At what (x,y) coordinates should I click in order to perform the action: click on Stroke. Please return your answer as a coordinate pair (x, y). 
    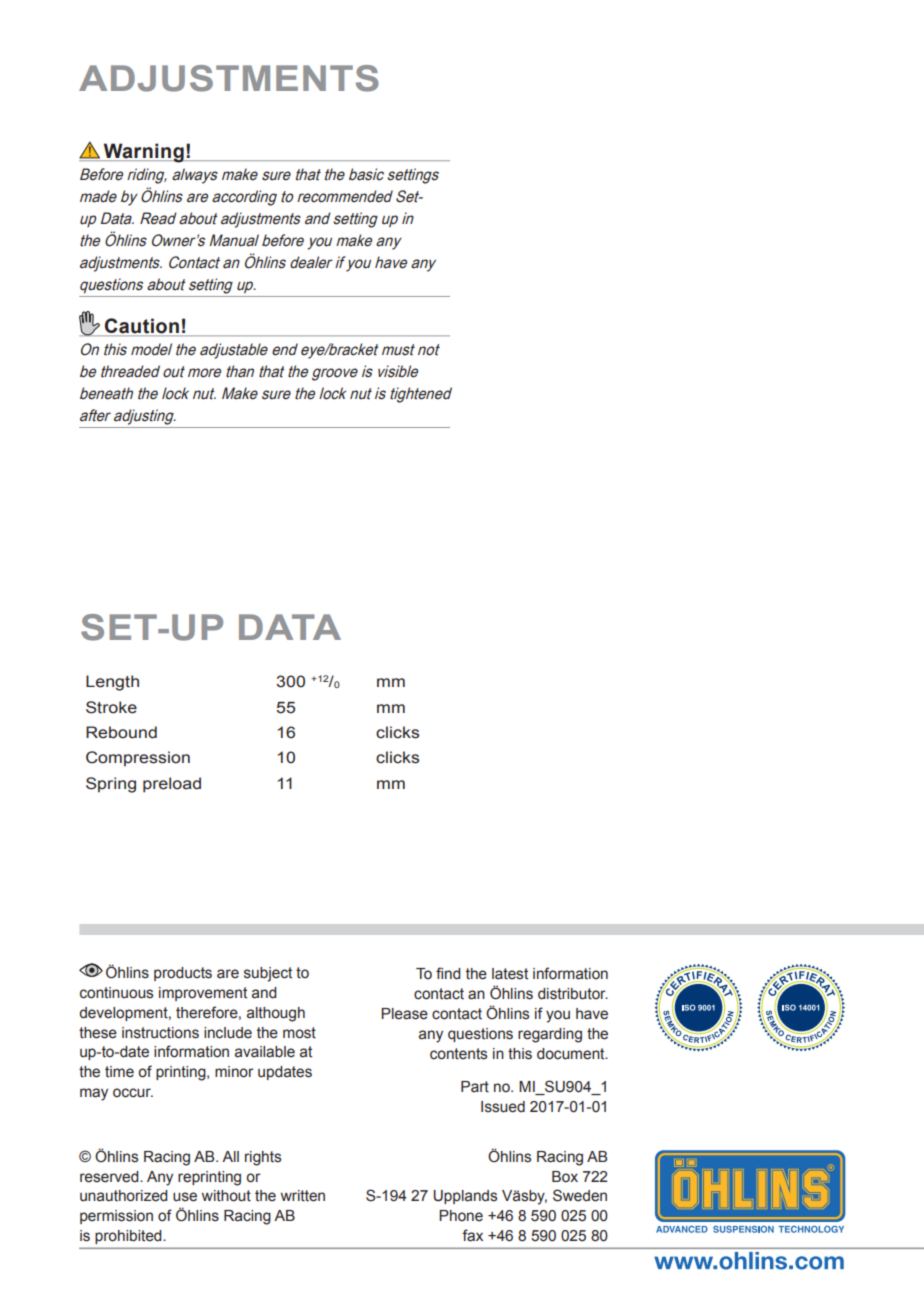
    Looking at the image, I should click on (111, 707).
